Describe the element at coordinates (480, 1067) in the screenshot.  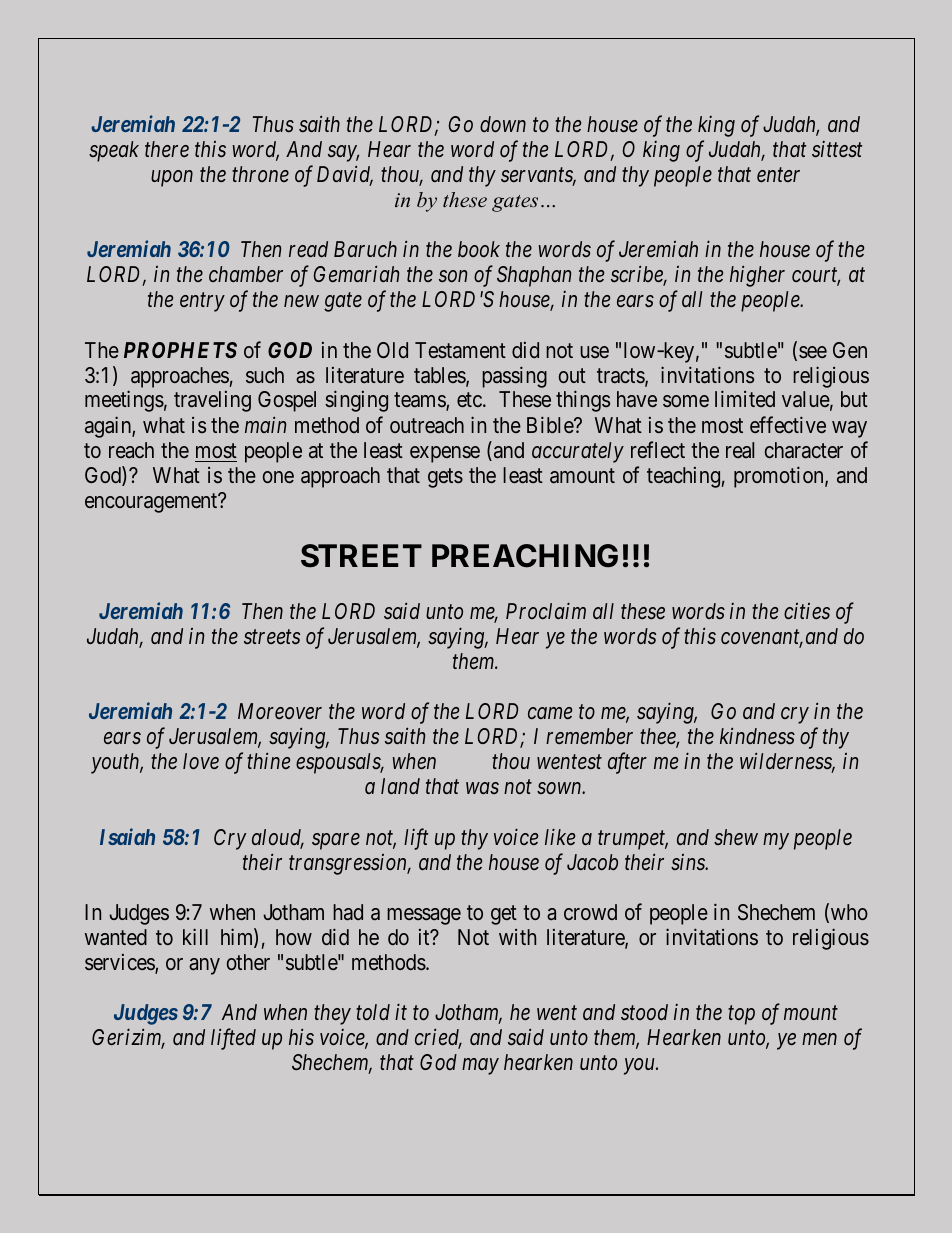
I see `may` at that location.
